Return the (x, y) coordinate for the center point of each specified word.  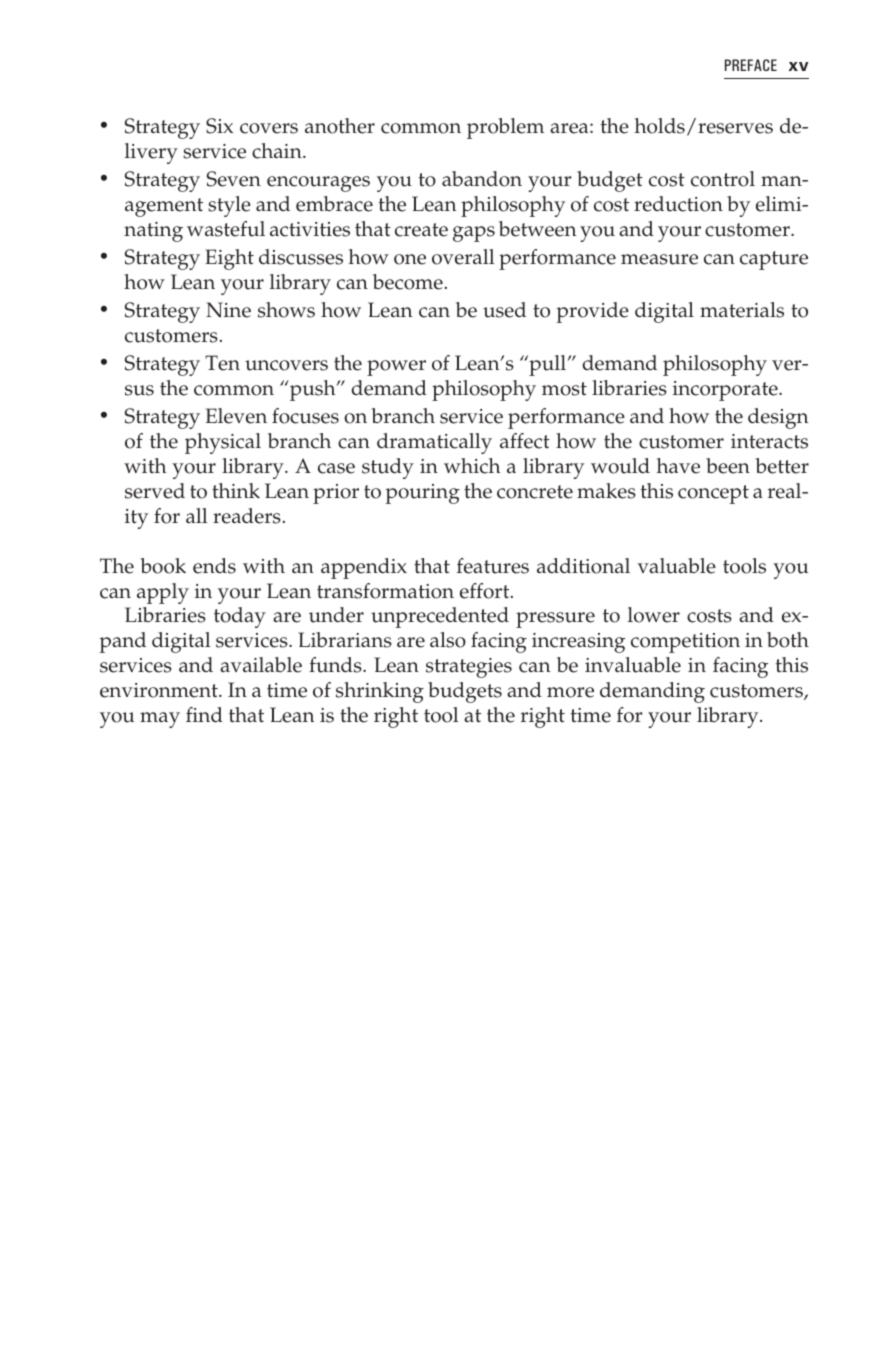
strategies (469, 668)
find (204, 715)
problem (505, 128)
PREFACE (751, 65)
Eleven (236, 416)
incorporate (726, 391)
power (396, 368)
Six (219, 126)
